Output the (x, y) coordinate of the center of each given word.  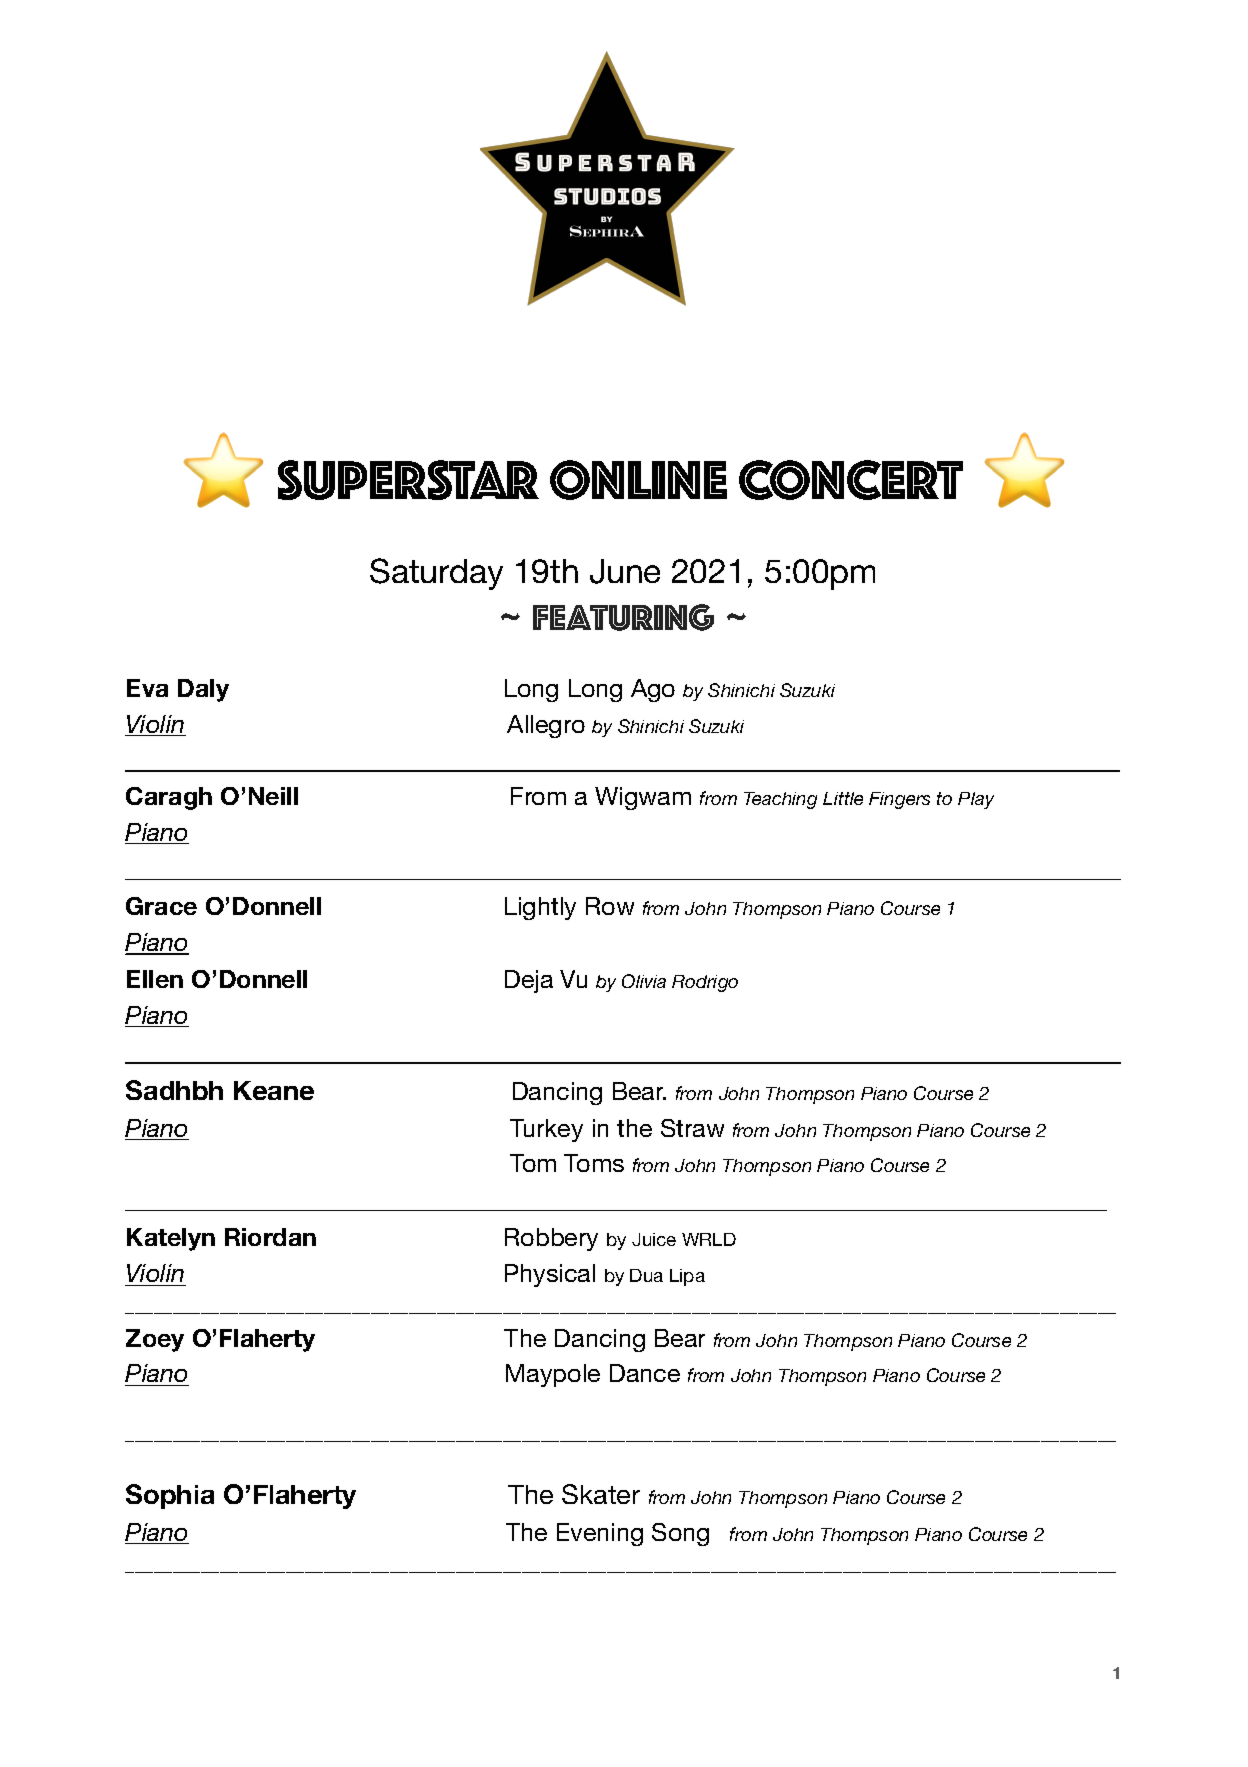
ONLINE (638, 480)
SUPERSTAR (408, 480)
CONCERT (851, 480)
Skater (601, 1494)
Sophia (170, 1496)
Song (680, 1534)
